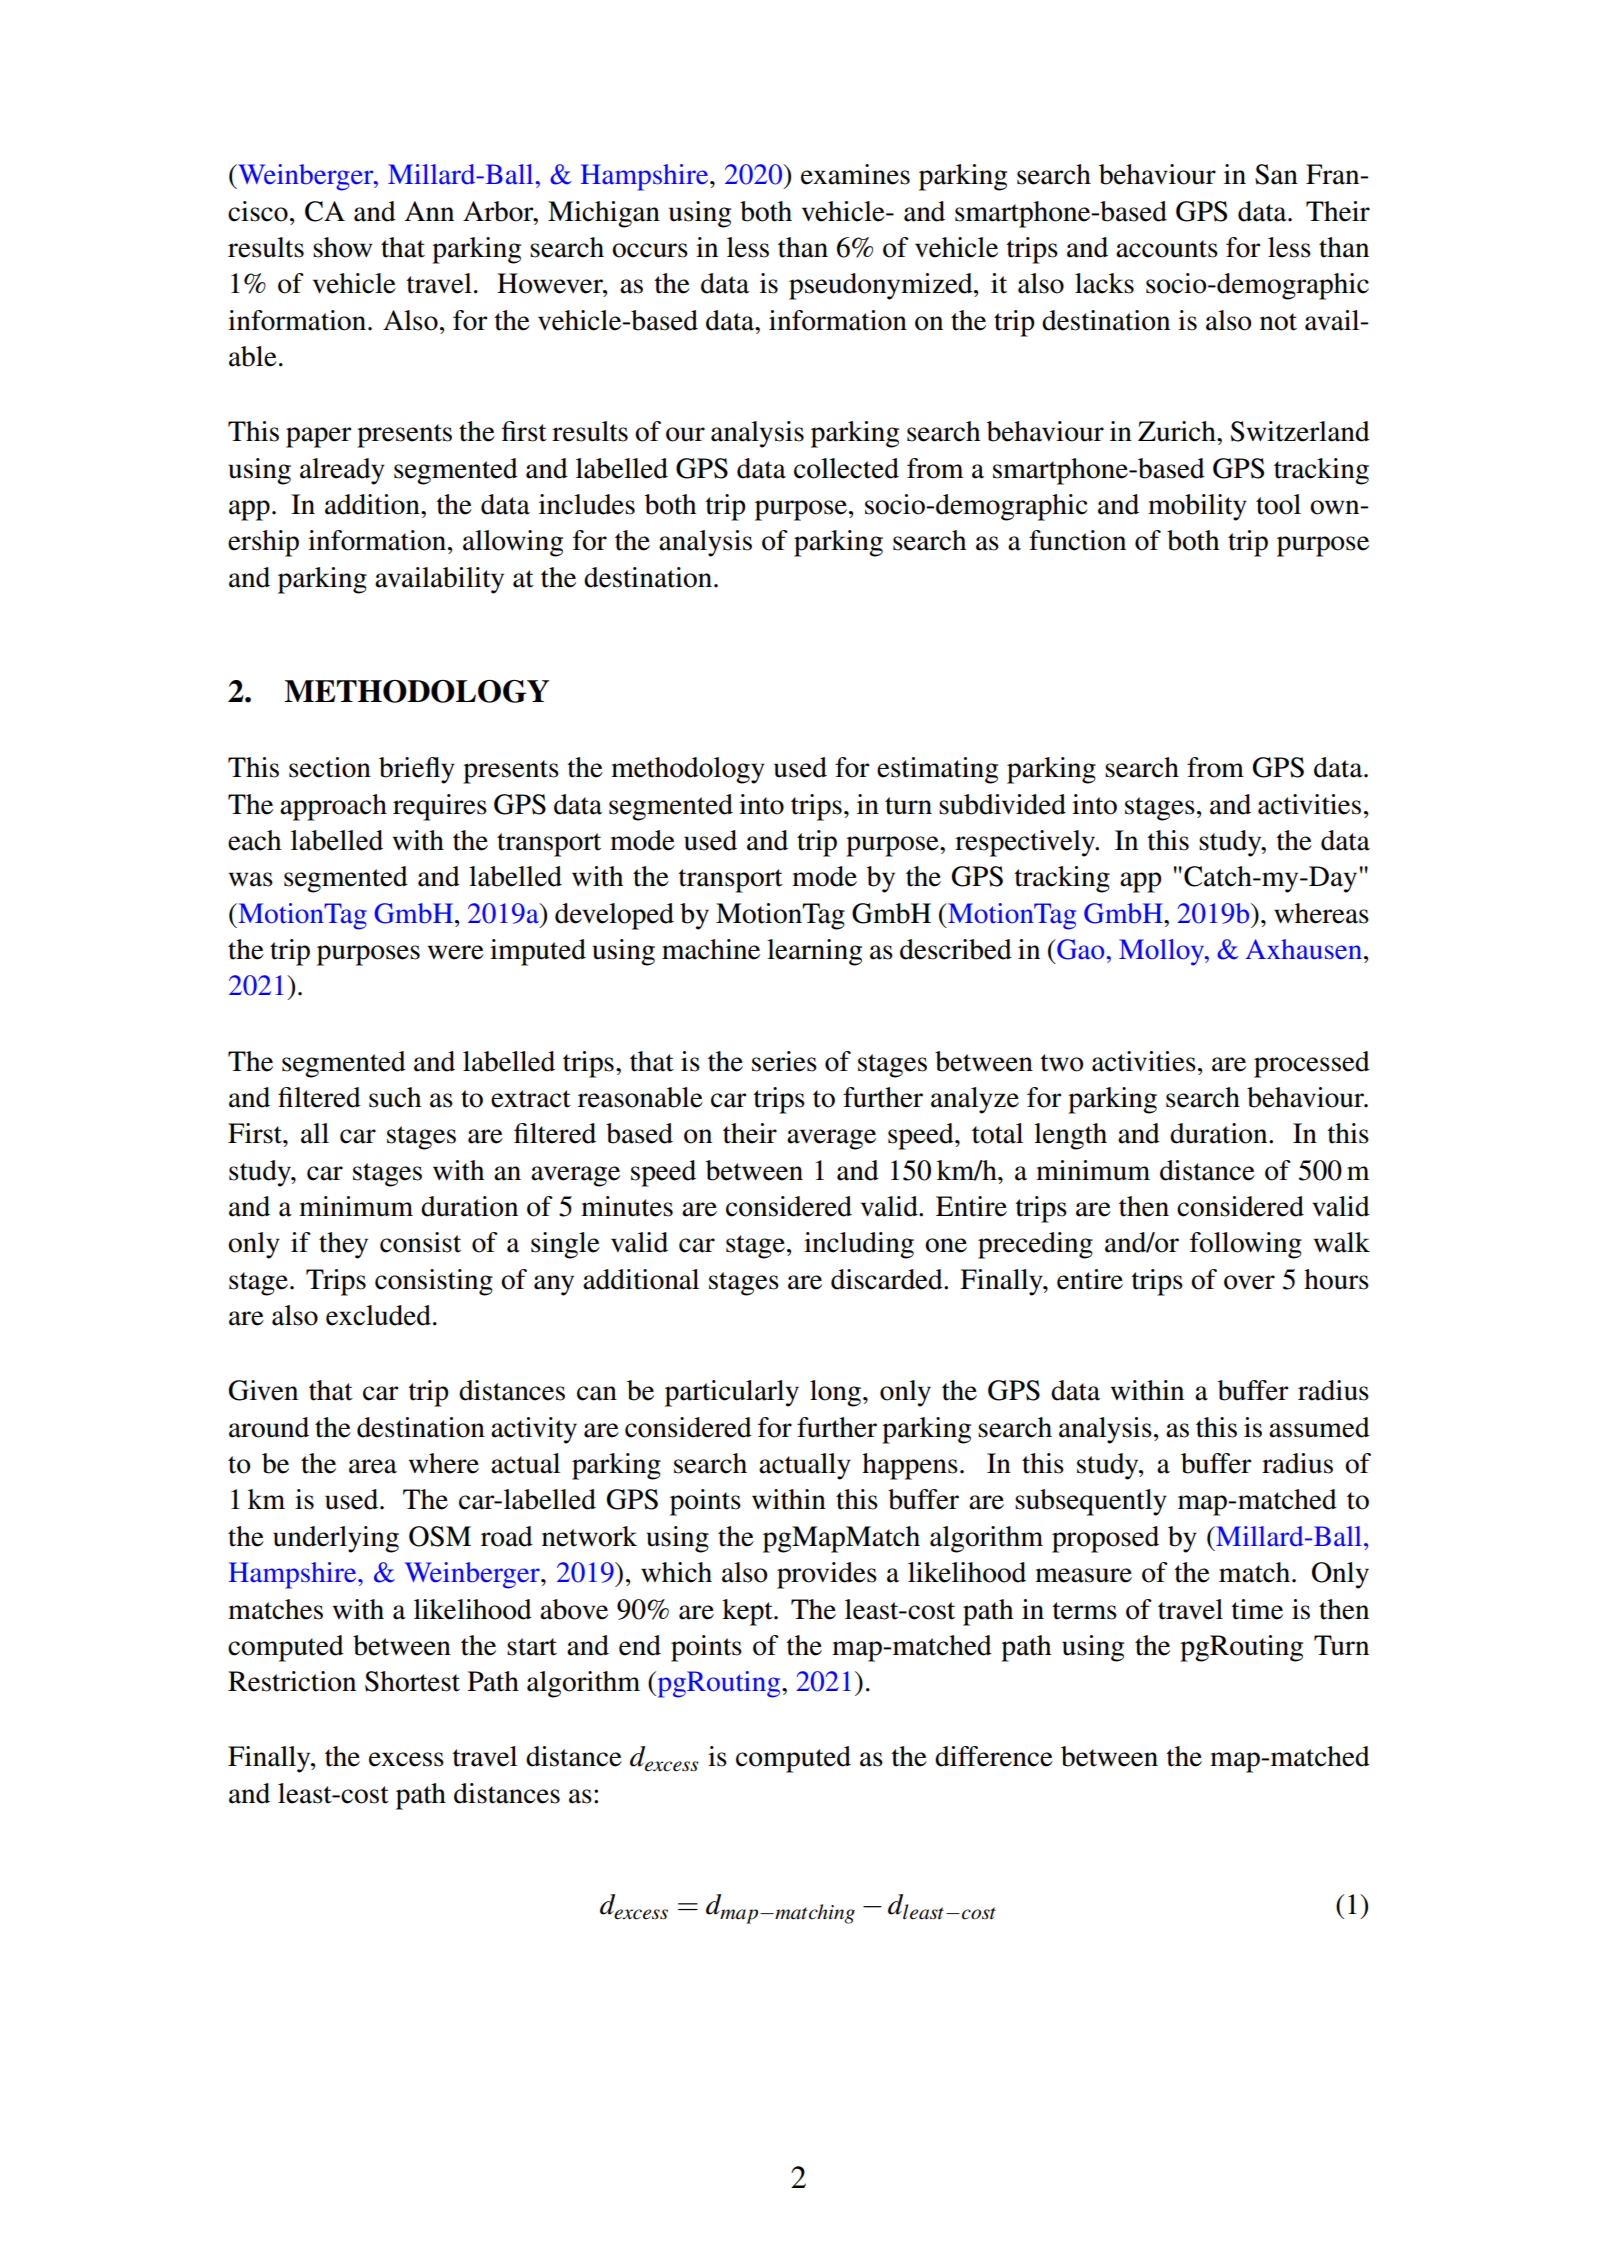  I want to click on already, so click(342, 471).
